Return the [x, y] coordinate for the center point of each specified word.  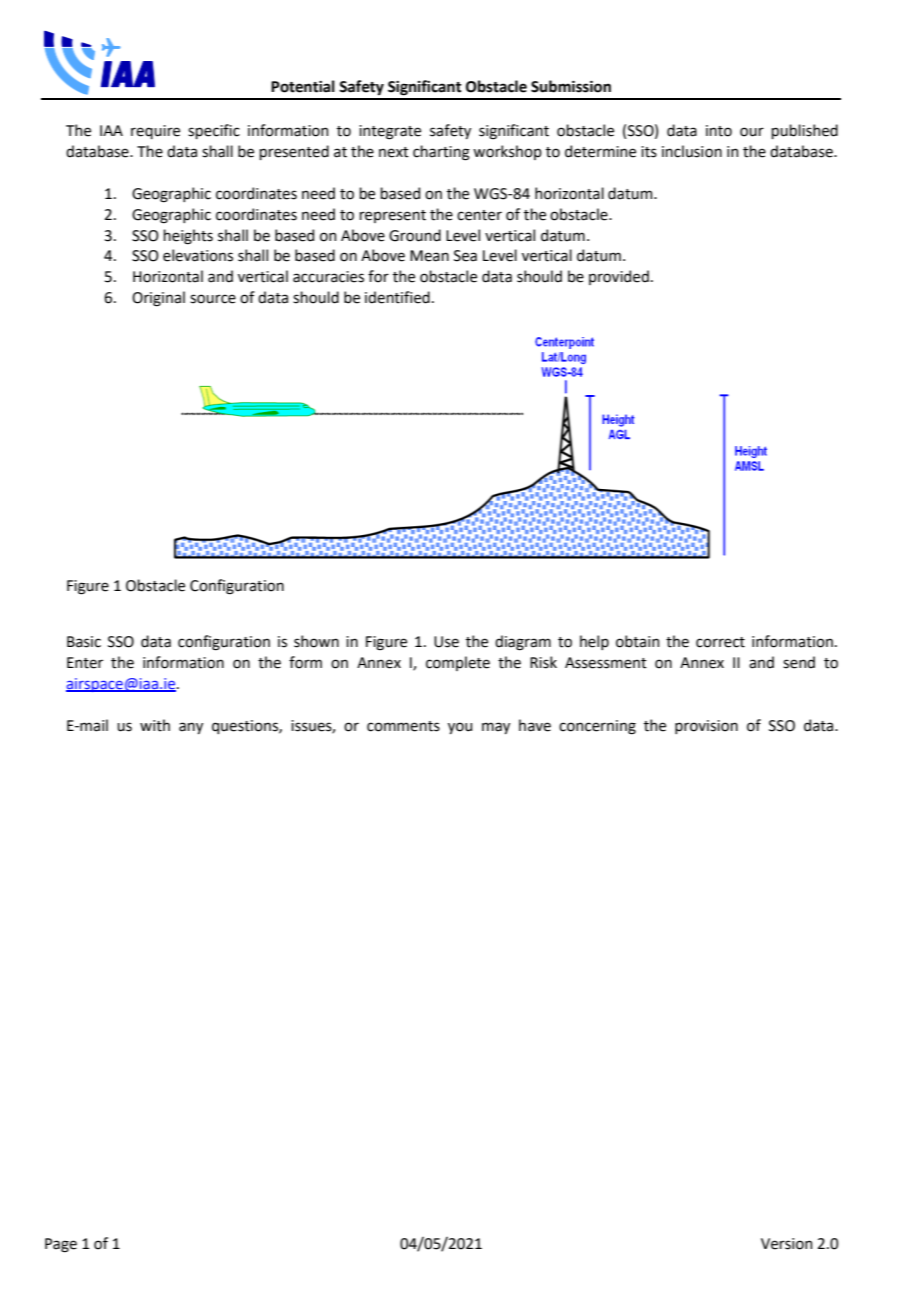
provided [619, 277]
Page [61, 1245]
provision [706, 727]
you [460, 728]
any [191, 728]
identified [397, 297]
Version [786, 1244]
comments [403, 726]
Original [158, 299]
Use [446, 642]
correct [720, 642]
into [719, 131]
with [155, 725]
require [155, 132]
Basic [84, 642]
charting [441, 153]
